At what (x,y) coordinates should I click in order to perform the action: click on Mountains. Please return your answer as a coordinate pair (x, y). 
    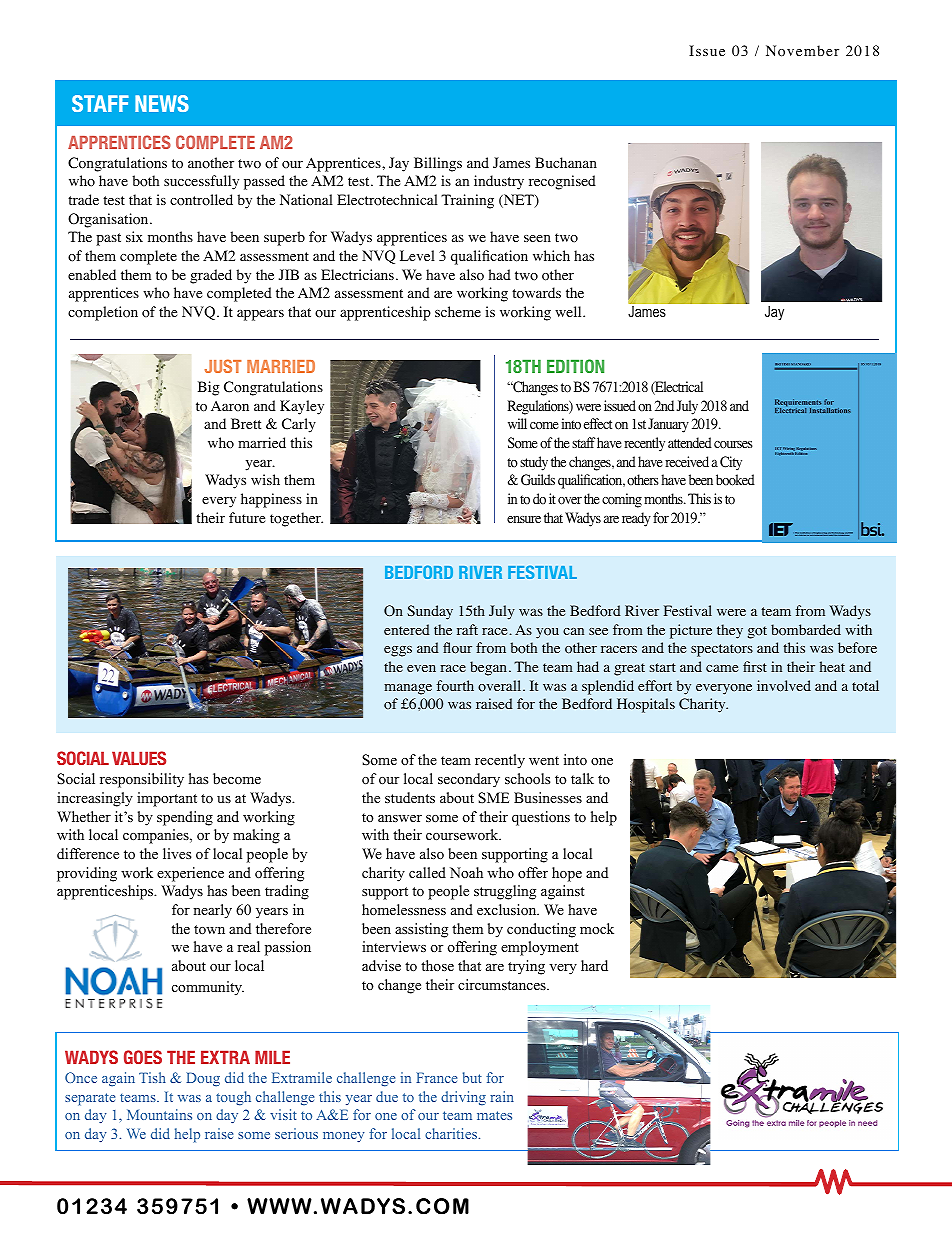
    Looking at the image, I should click on (159, 1114).
